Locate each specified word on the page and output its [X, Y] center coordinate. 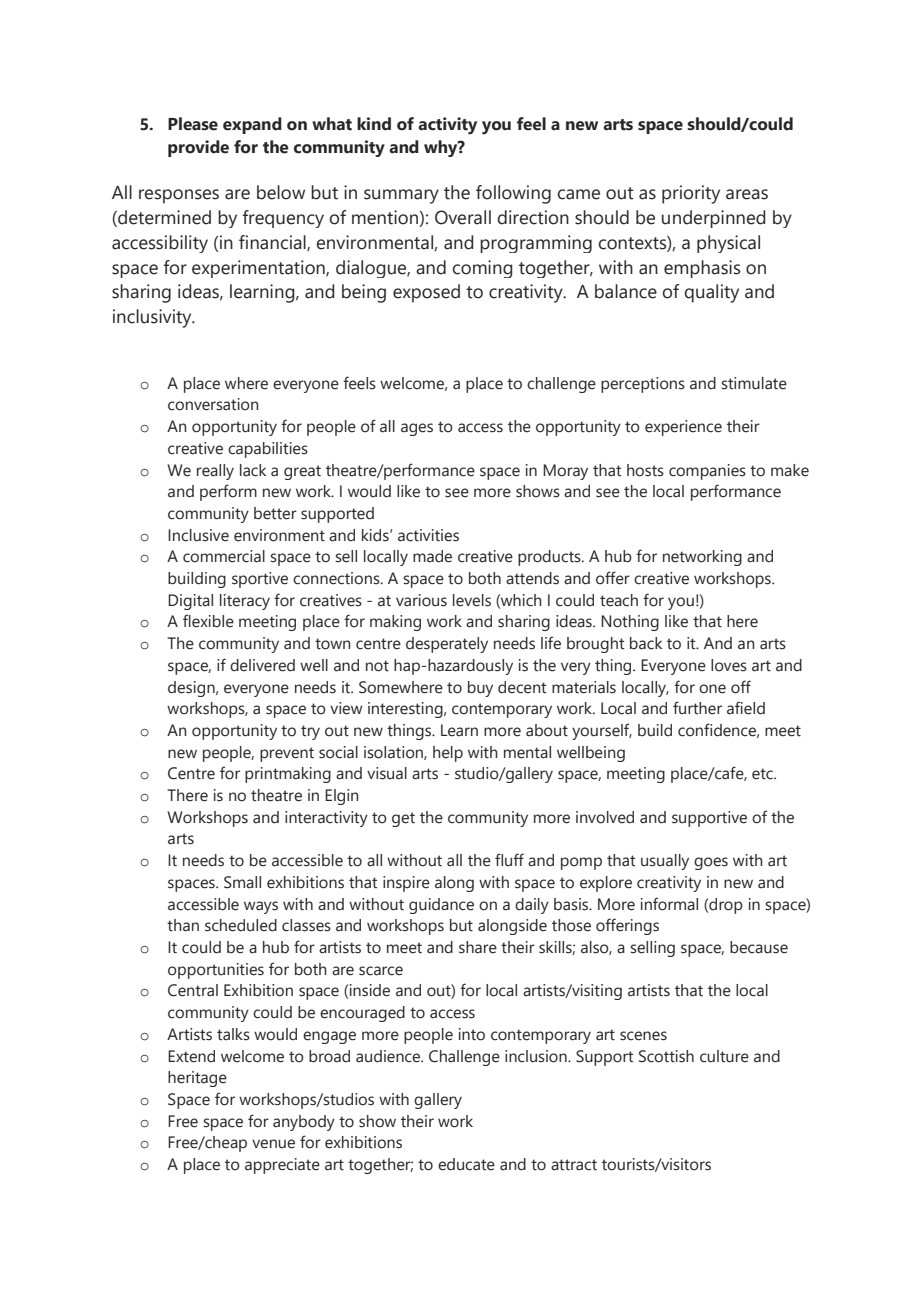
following [513, 194]
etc [763, 774]
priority [691, 194]
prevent [287, 754]
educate [466, 1164]
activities [428, 535]
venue [273, 1144]
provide [198, 148]
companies [707, 472]
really [215, 472]
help [448, 754]
